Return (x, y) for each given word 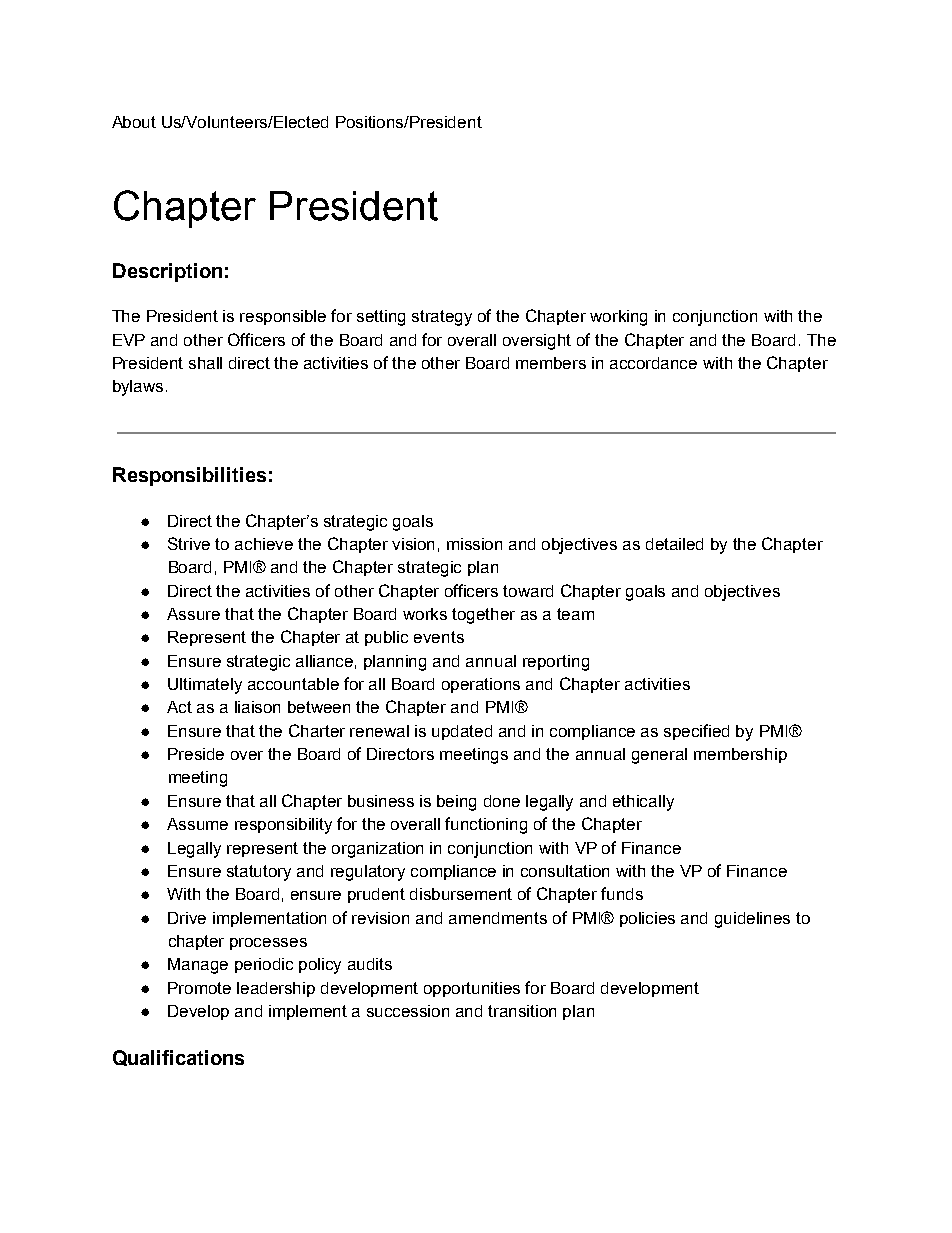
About (134, 122)
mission (474, 544)
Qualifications (178, 1058)
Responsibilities (189, 476)
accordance (653, 363)
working (618, 318)
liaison (257, 707)
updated (462, 732)
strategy (442, 318)
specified (696, 732)
